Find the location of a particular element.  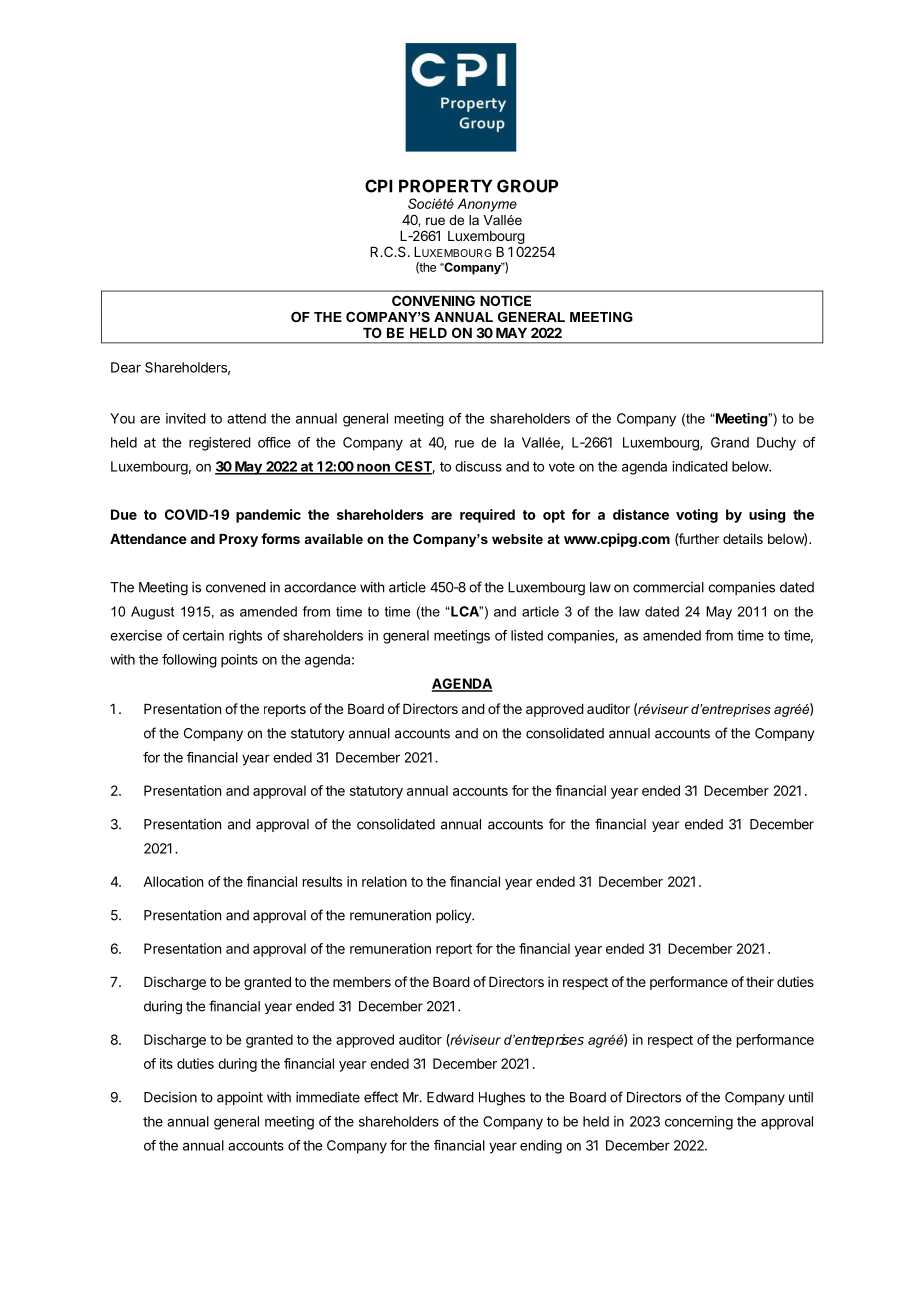

Decision is located at coordinates (170, 1097).
